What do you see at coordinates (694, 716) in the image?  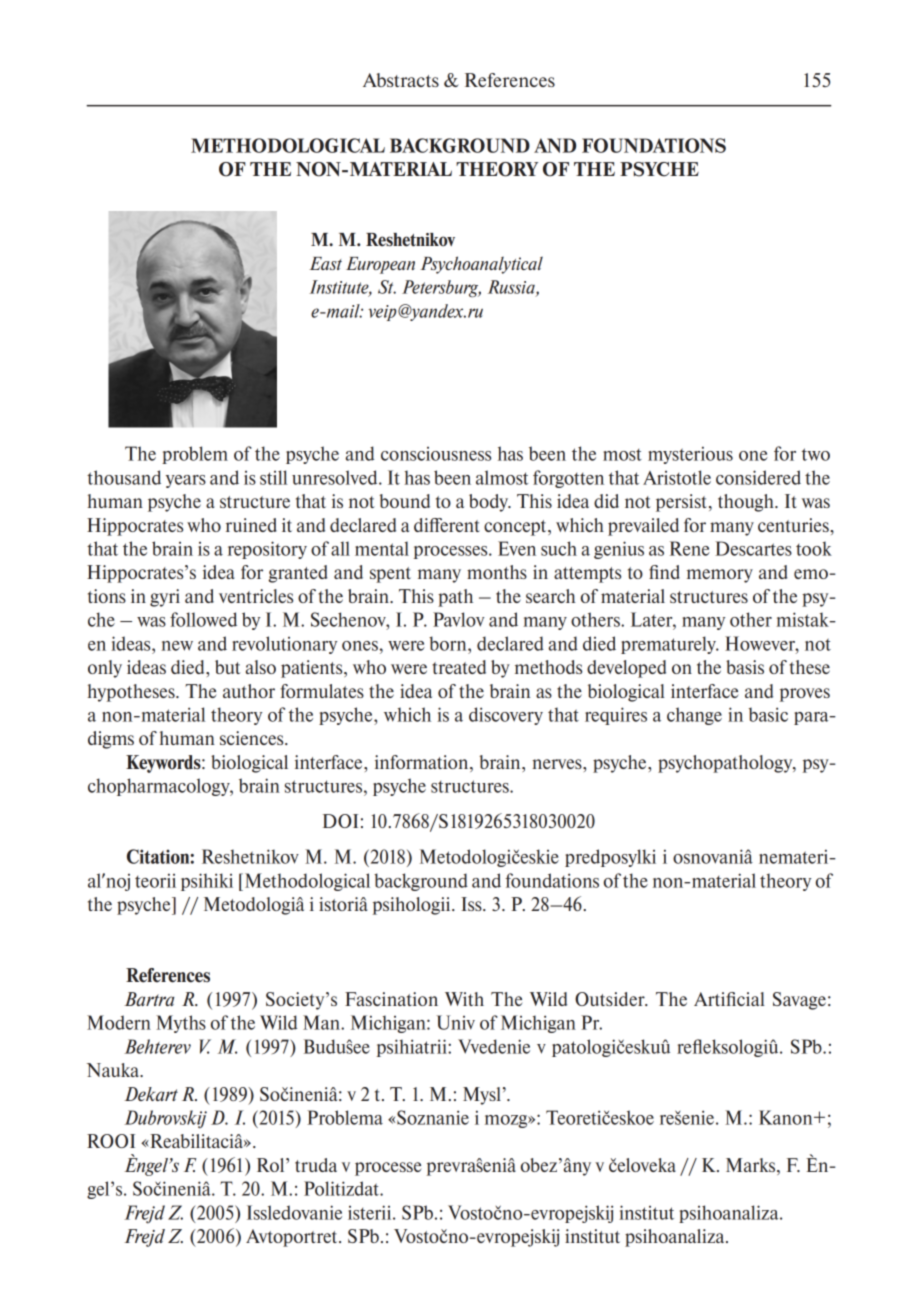 I see `change` at bounding box center [694, 716].
